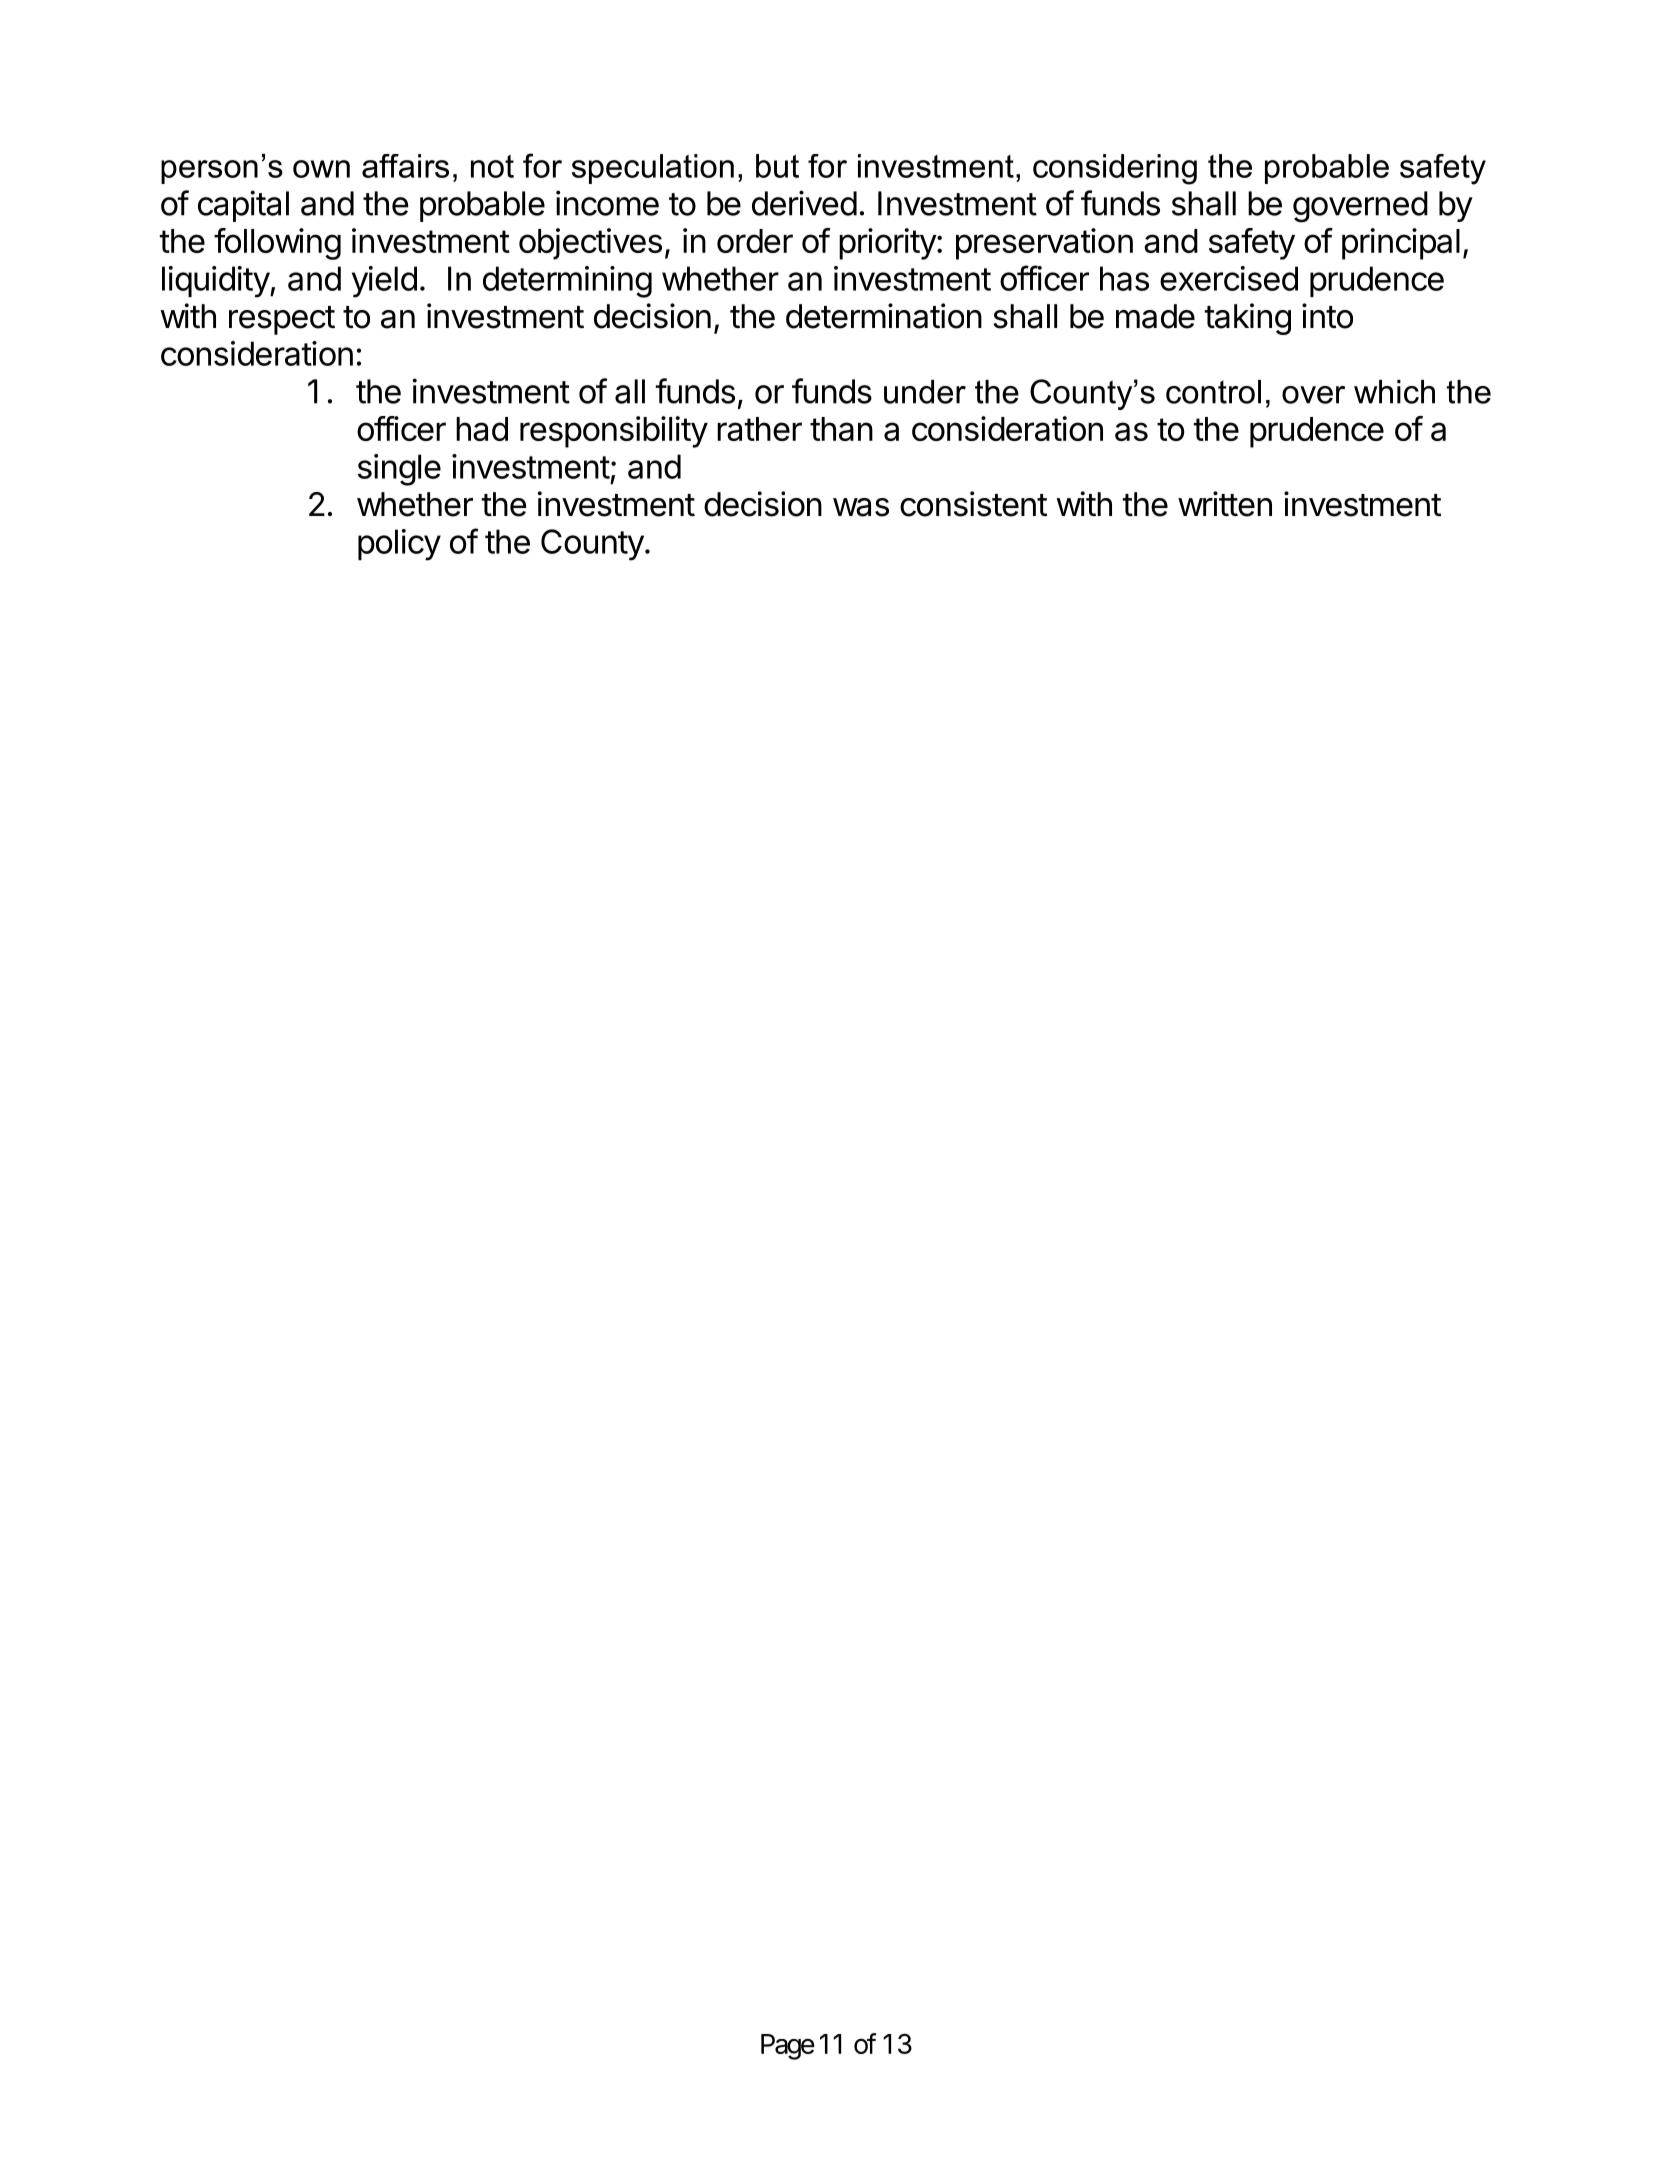  What do you see at coordinates (1248, 319) in the document?
I see `taking` at bounding box center [1248, 319].
